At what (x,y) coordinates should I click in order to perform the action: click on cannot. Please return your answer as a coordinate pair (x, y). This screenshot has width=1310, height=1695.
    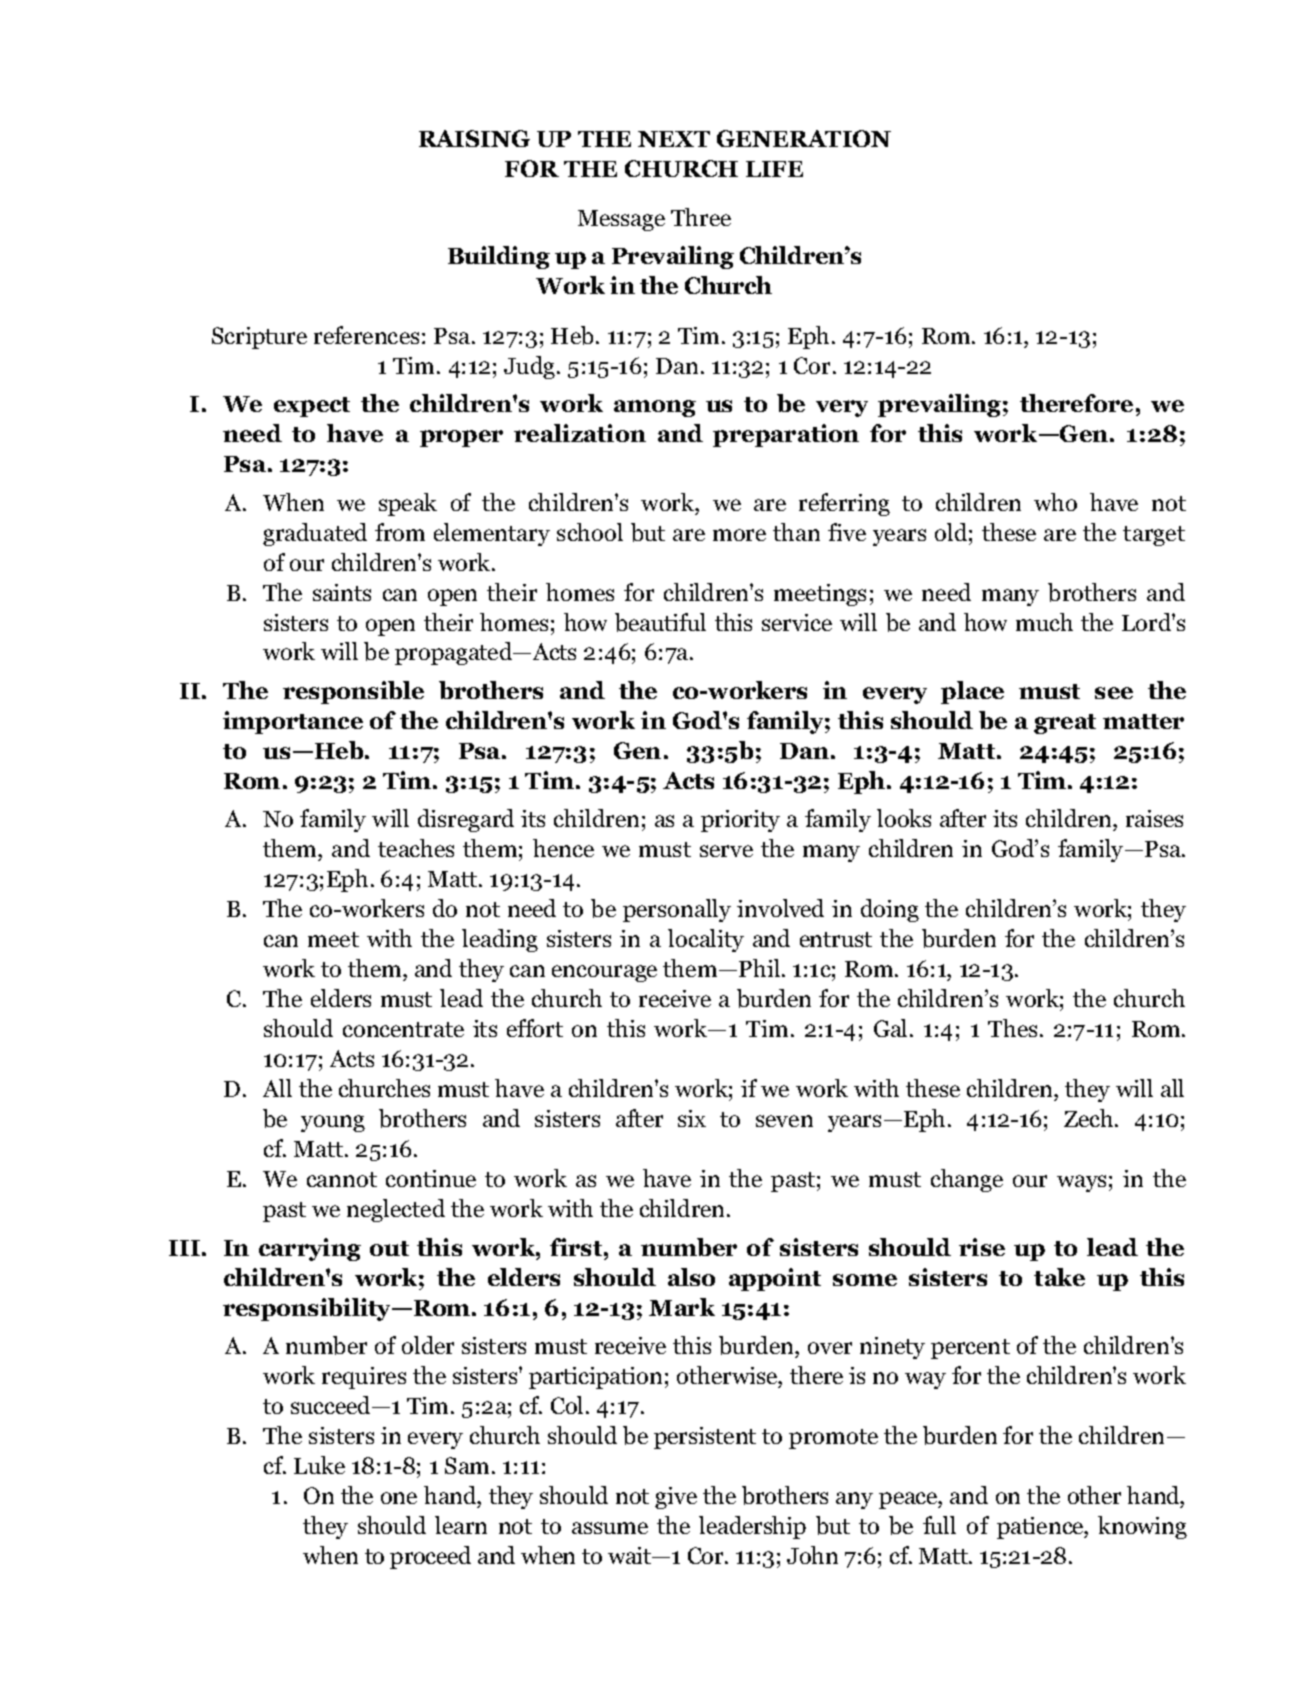
    Looking at the image, I should click on (342, 1179).
